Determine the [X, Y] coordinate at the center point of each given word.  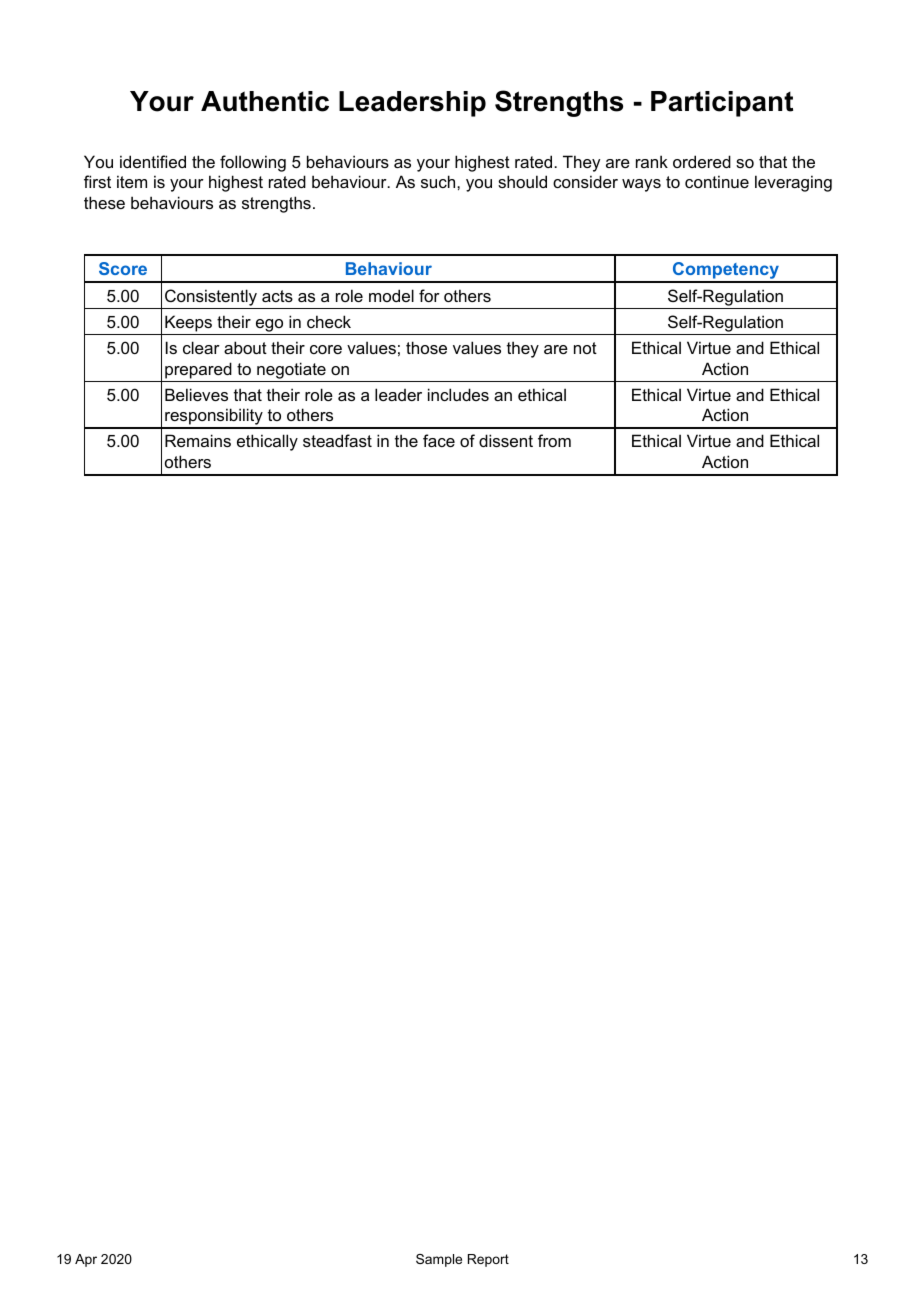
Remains [198, 440]
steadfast [337, 440]
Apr [86, 1260]
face [439, 440]
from [554, 440]
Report [488, 1260]
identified [153, 161]
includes [458, 394]
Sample [439, 1260]
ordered [702, 161]
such [439, 181]
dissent [506, 440]
